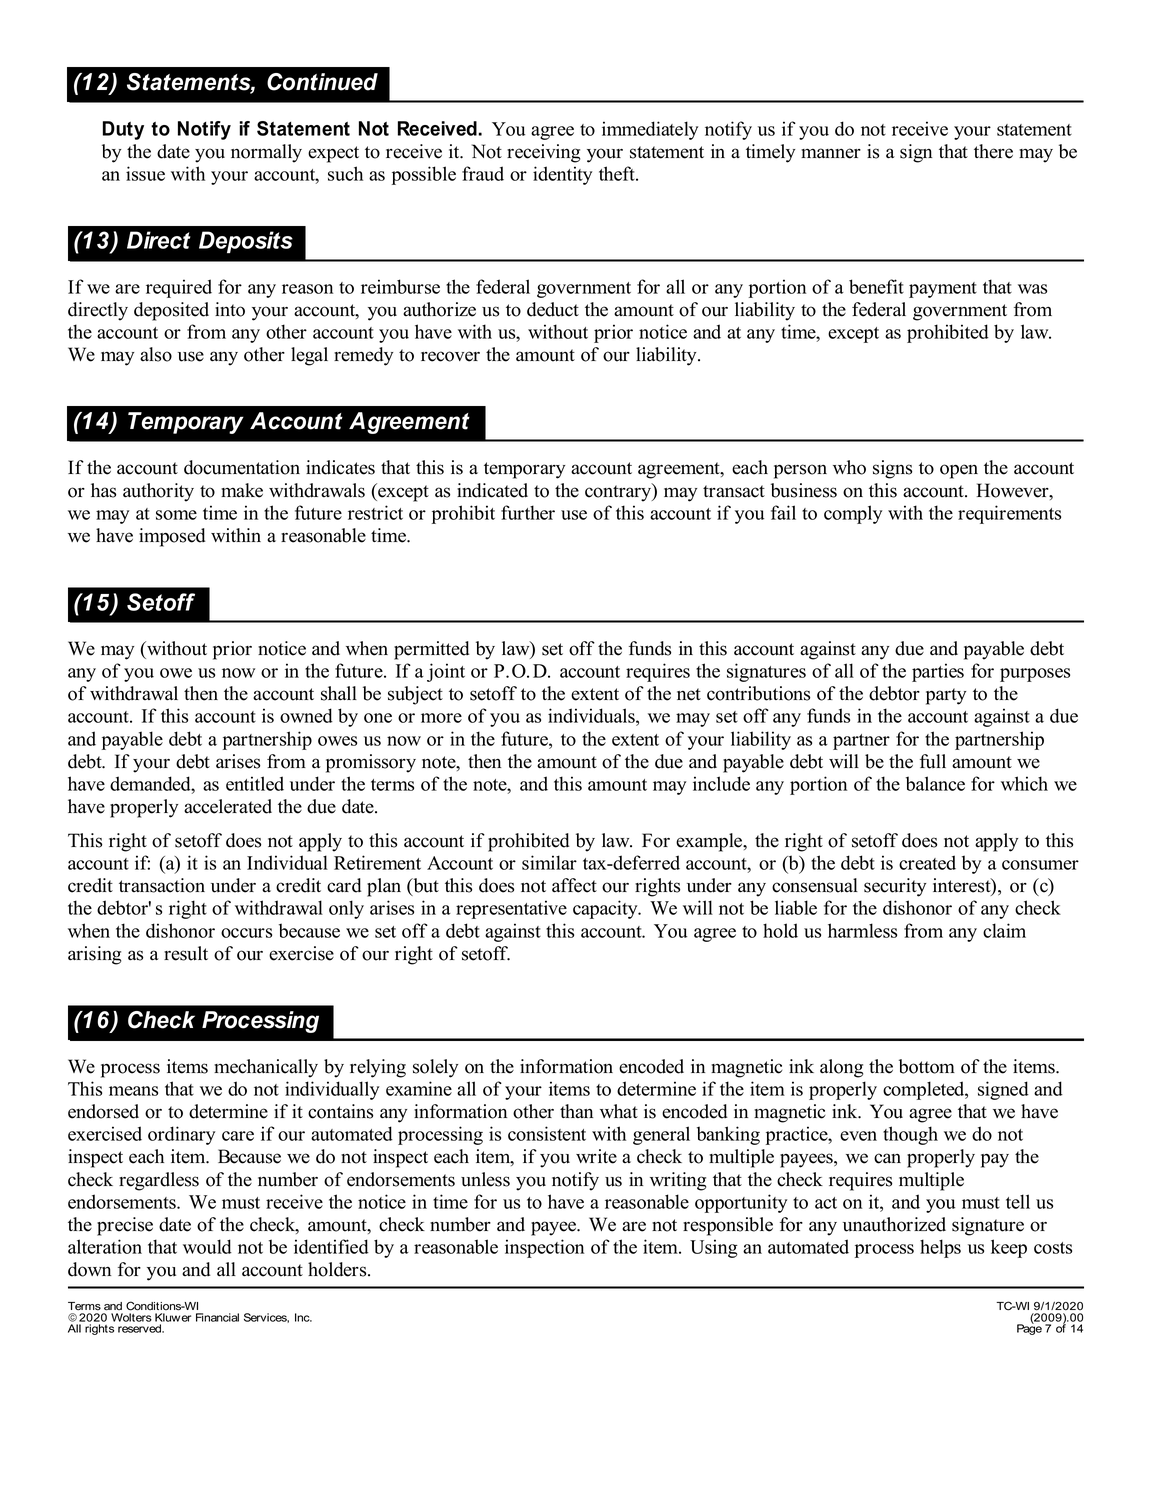 The height and width of the screenshot is (1491, 1152). What do you see at coordinates (441, 718) in the screenshot?
I see `more` at bounding box center [441, 718].
